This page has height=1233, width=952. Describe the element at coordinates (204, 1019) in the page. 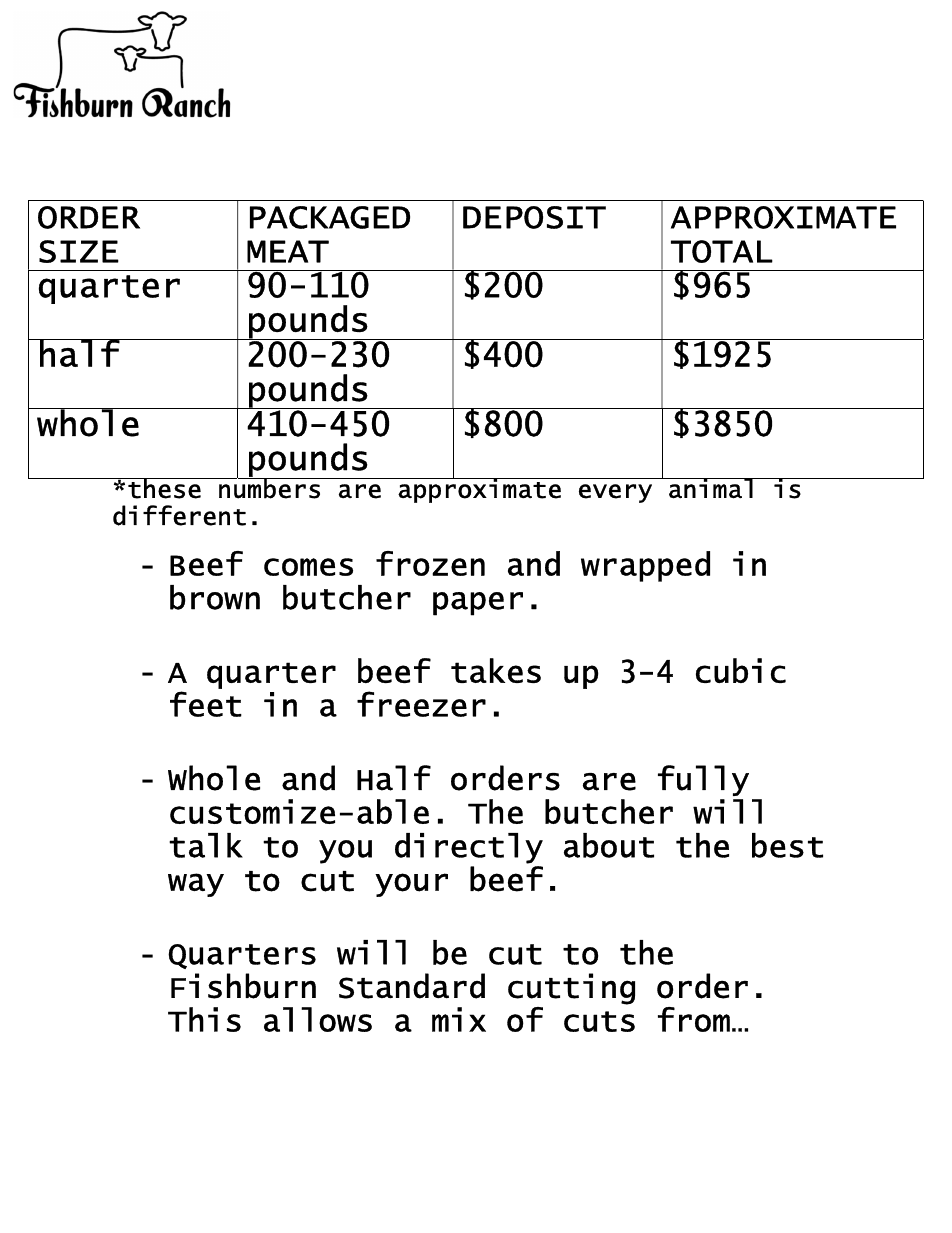

I see `This` at that location.
